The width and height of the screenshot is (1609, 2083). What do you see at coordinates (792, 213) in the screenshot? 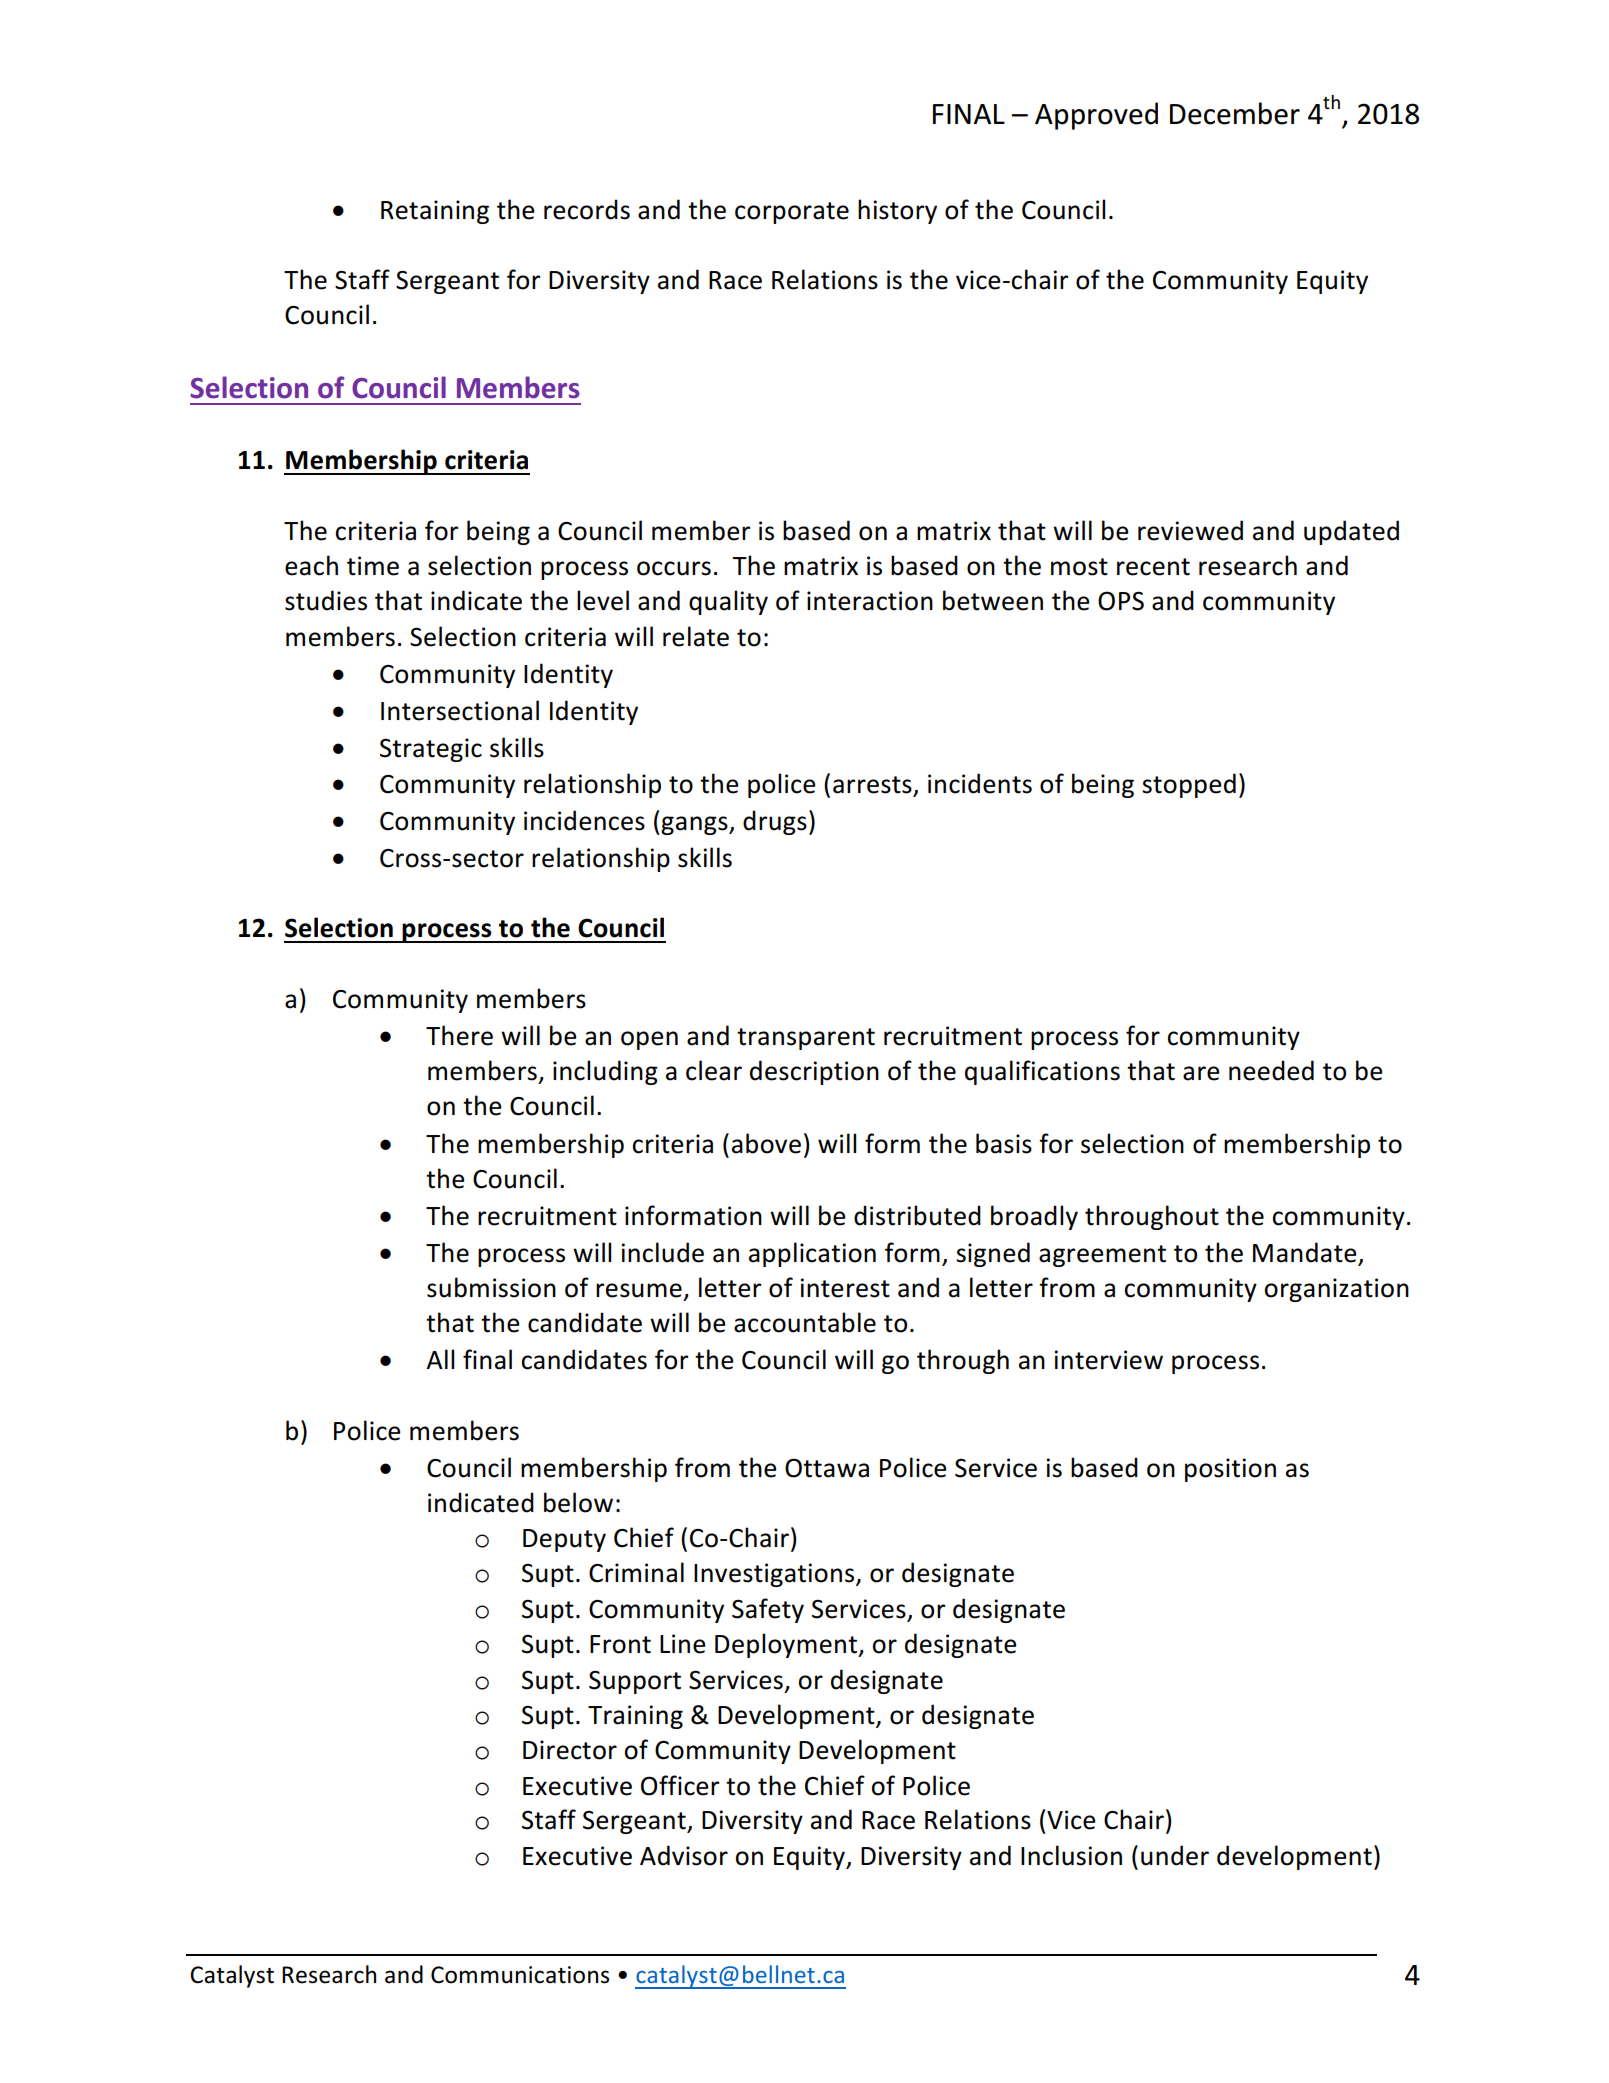
I see `corporate` at bounding box center [792, 213].
